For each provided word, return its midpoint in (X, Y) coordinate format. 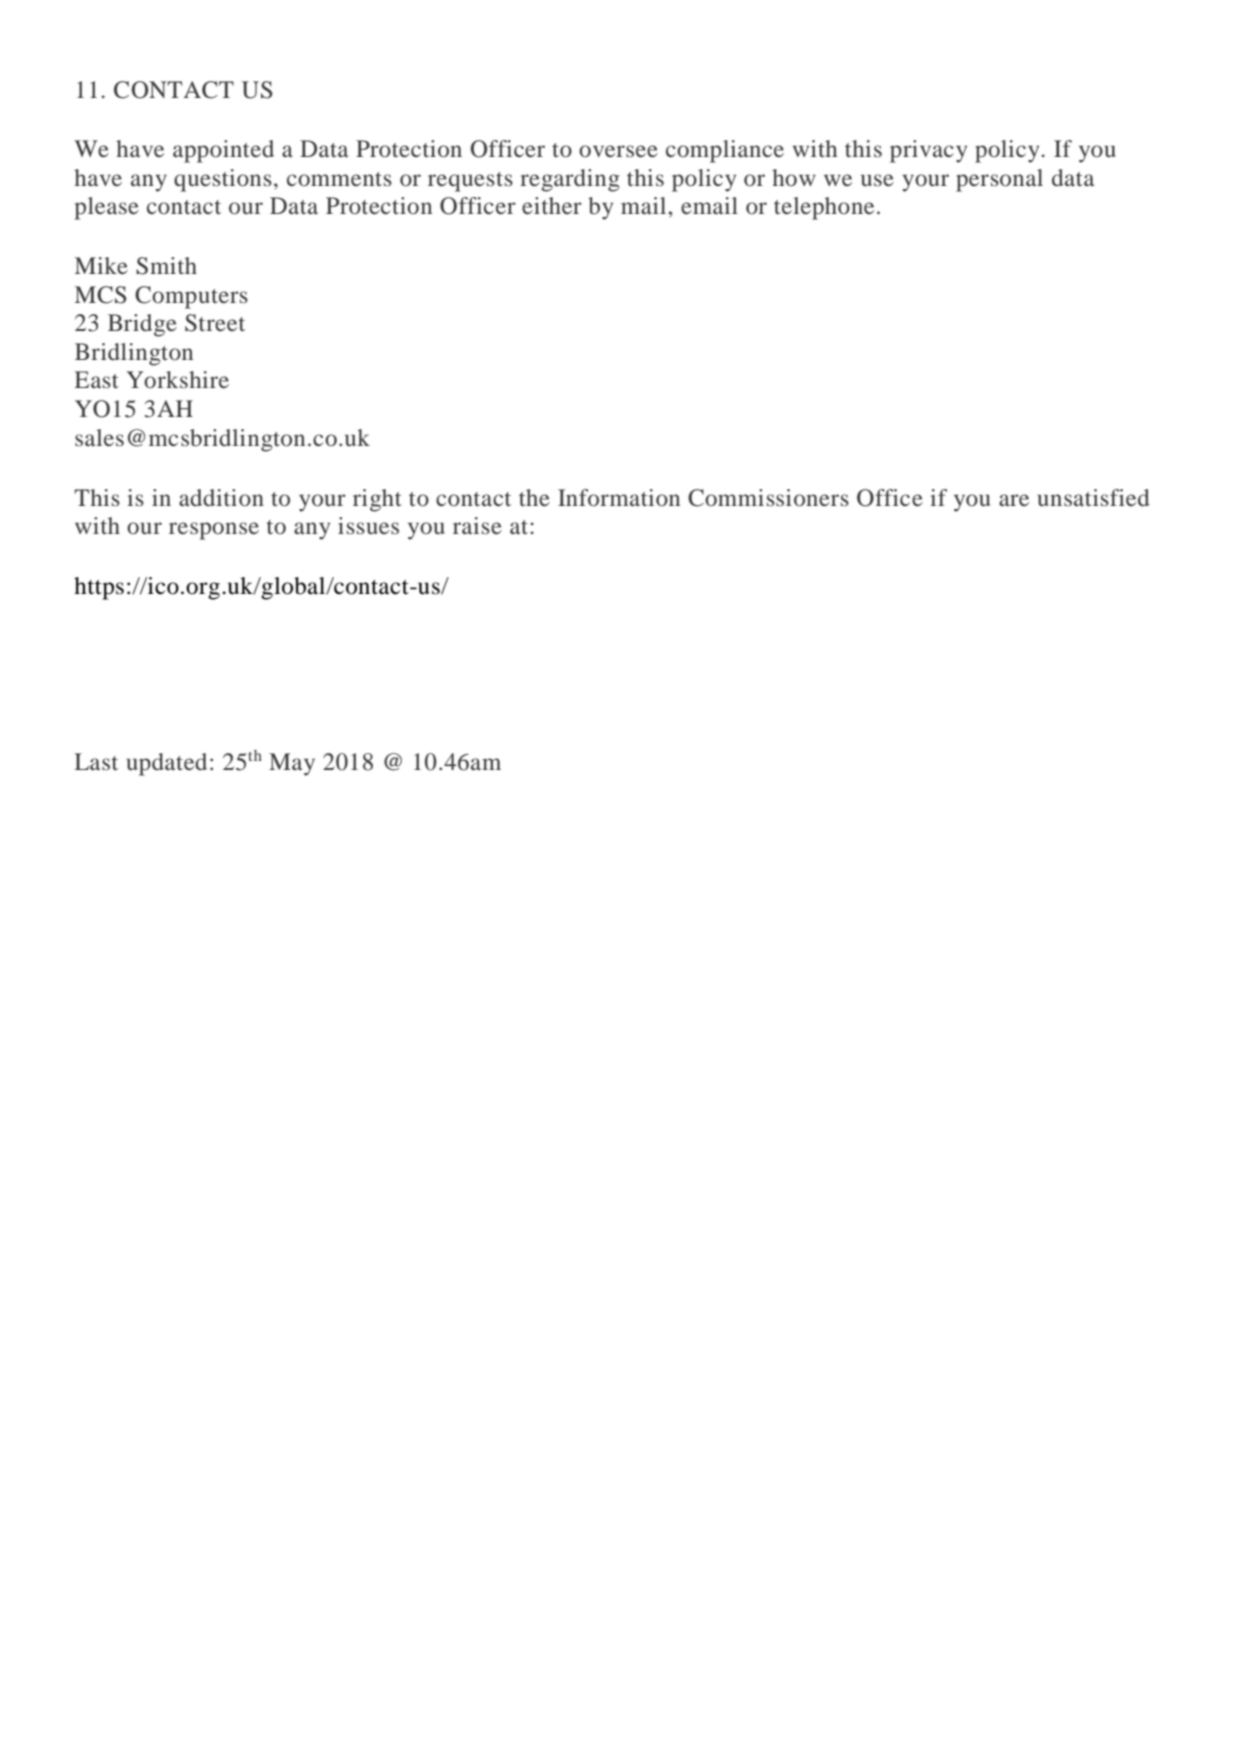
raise (477, 525)
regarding (570, 180)
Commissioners (768, 498)
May (292, 764)
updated (167, 764)
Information (619, 498)
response (214, 531)
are (1014, 500)
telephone (824, 208)
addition (221, 497)
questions (223, 180)
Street (215, 323)
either (552, 205)
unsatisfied (1094, 498)
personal (999, 180)
